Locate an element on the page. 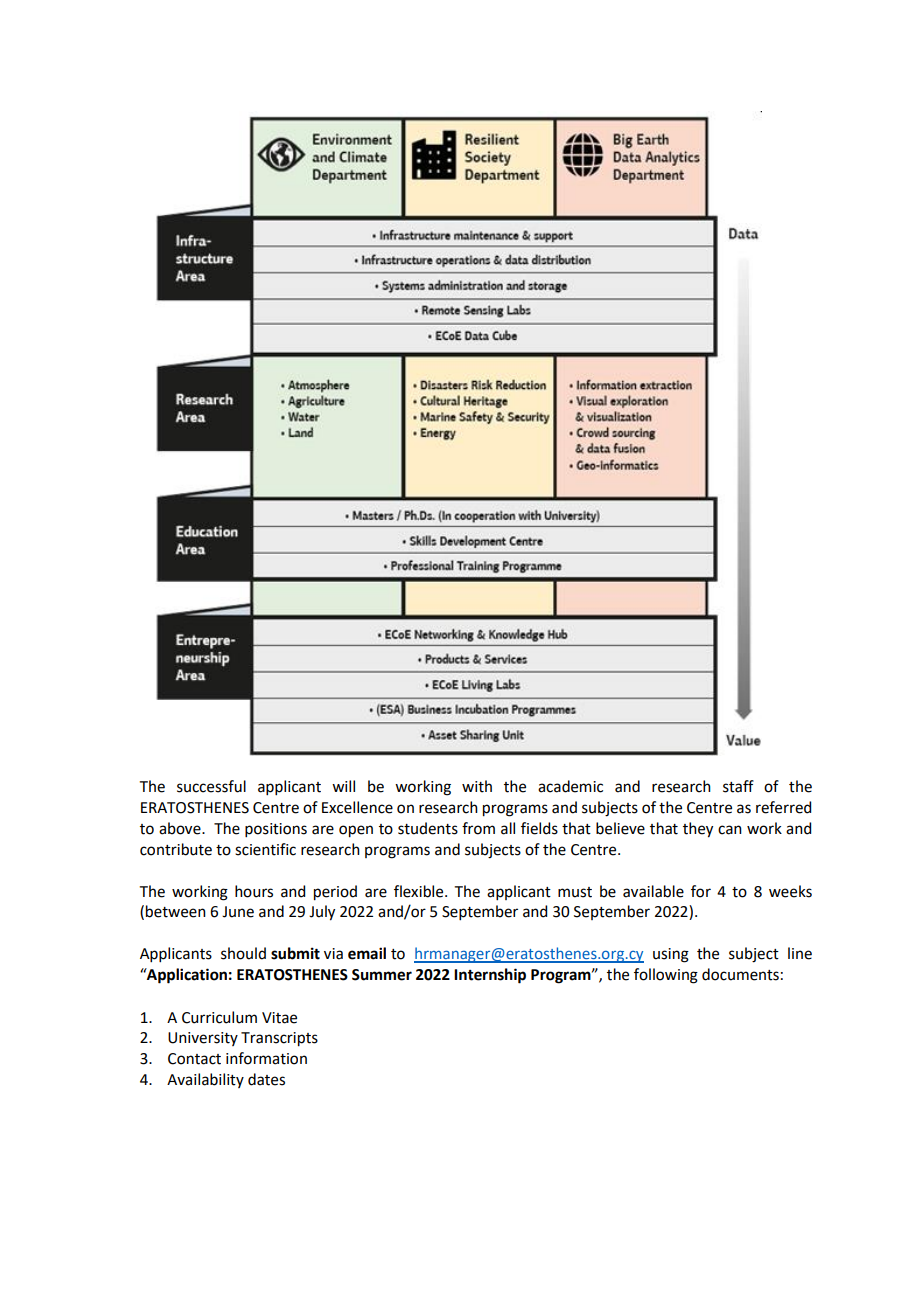 The width and height of the document is (924, 1308). email is located at coordinates (367, 953).
